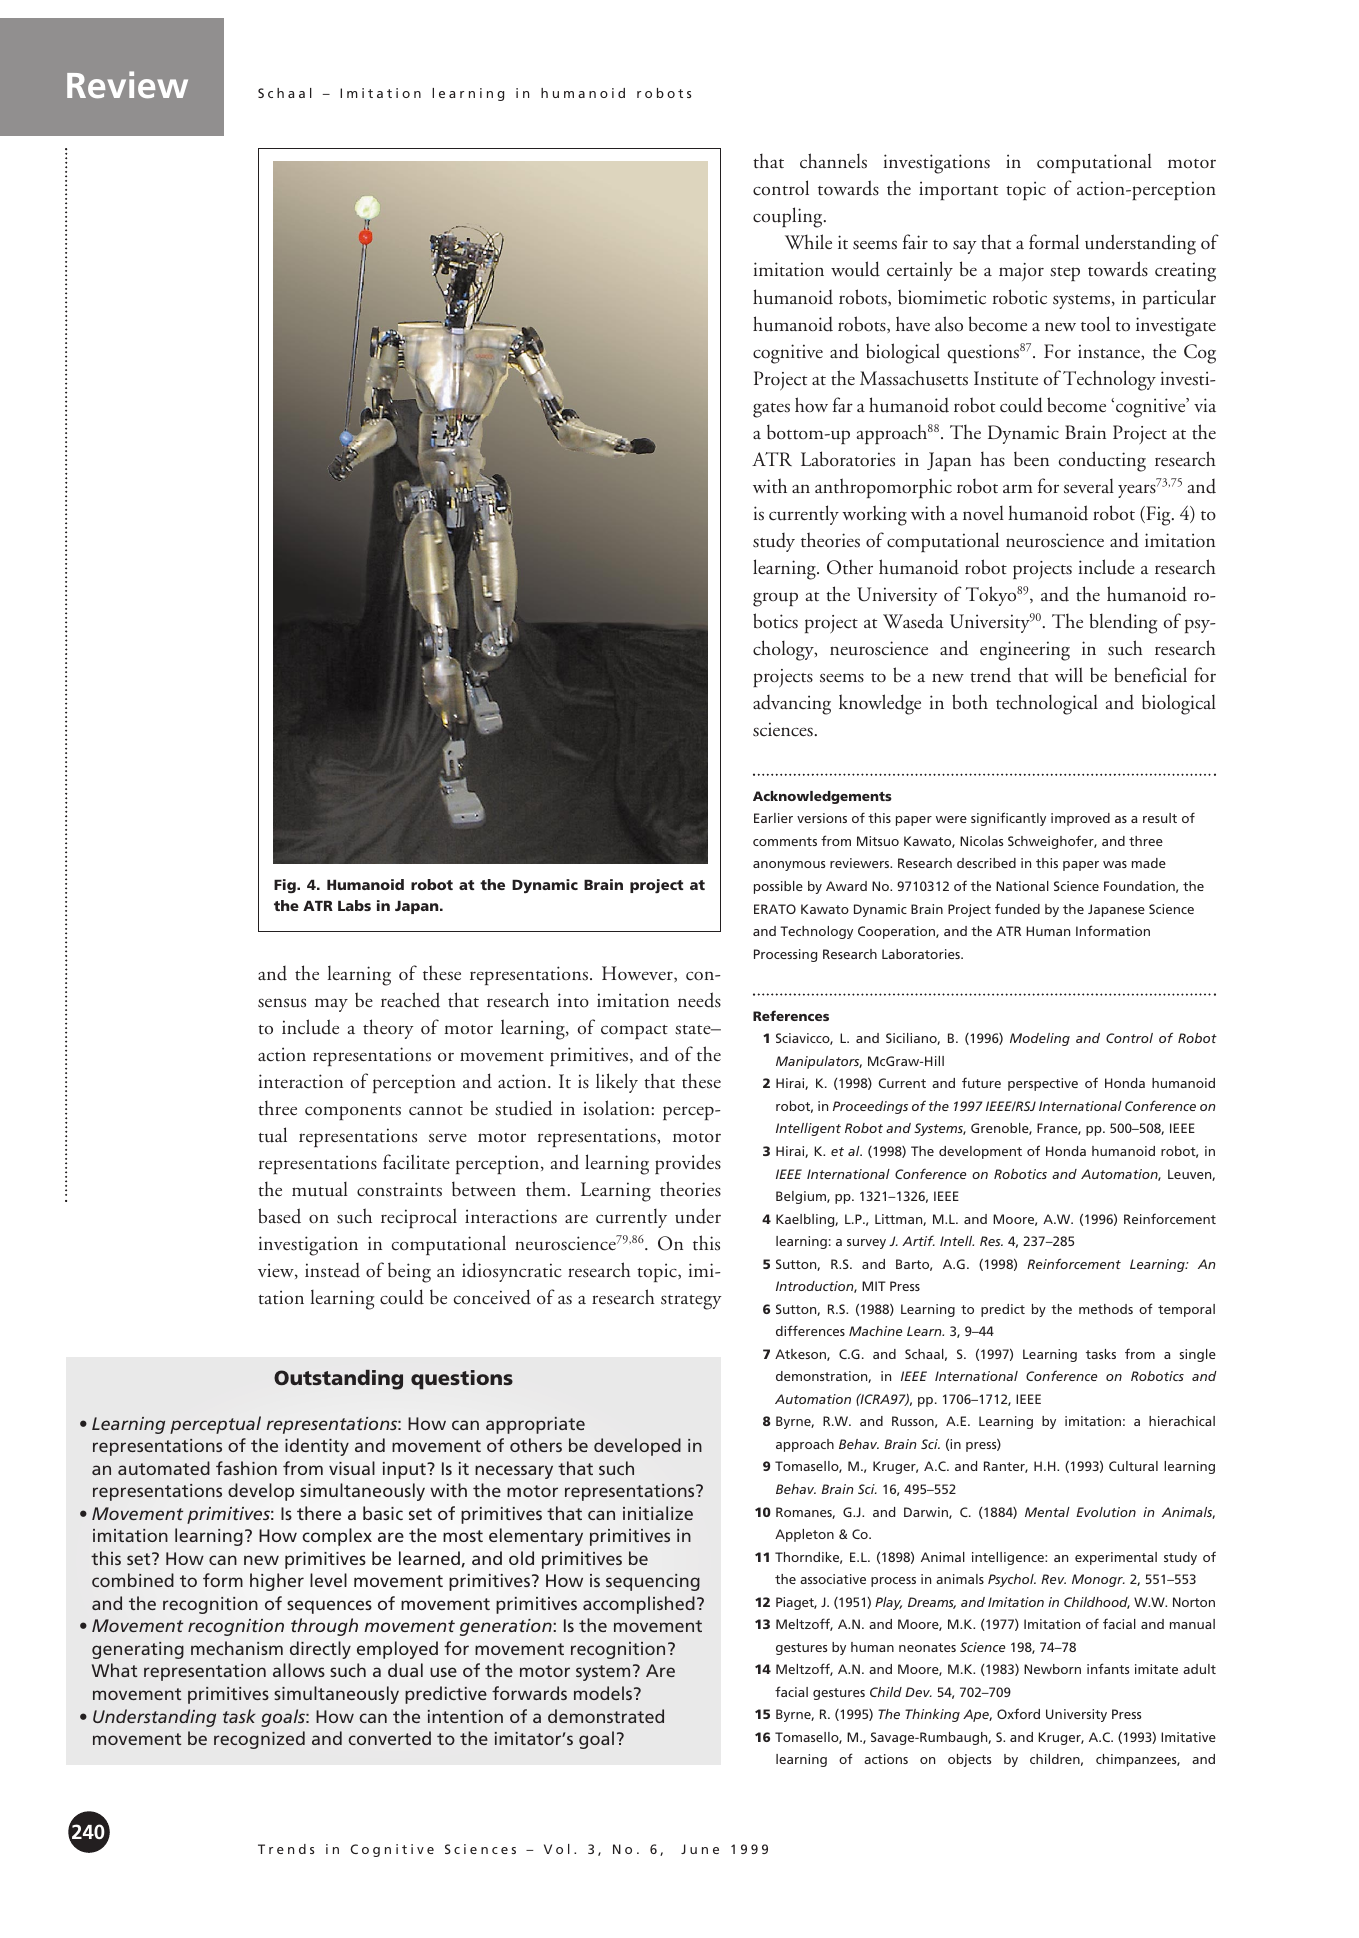 The image size is (1359, 1938). I want to click on objects, so click(969, 1760).
